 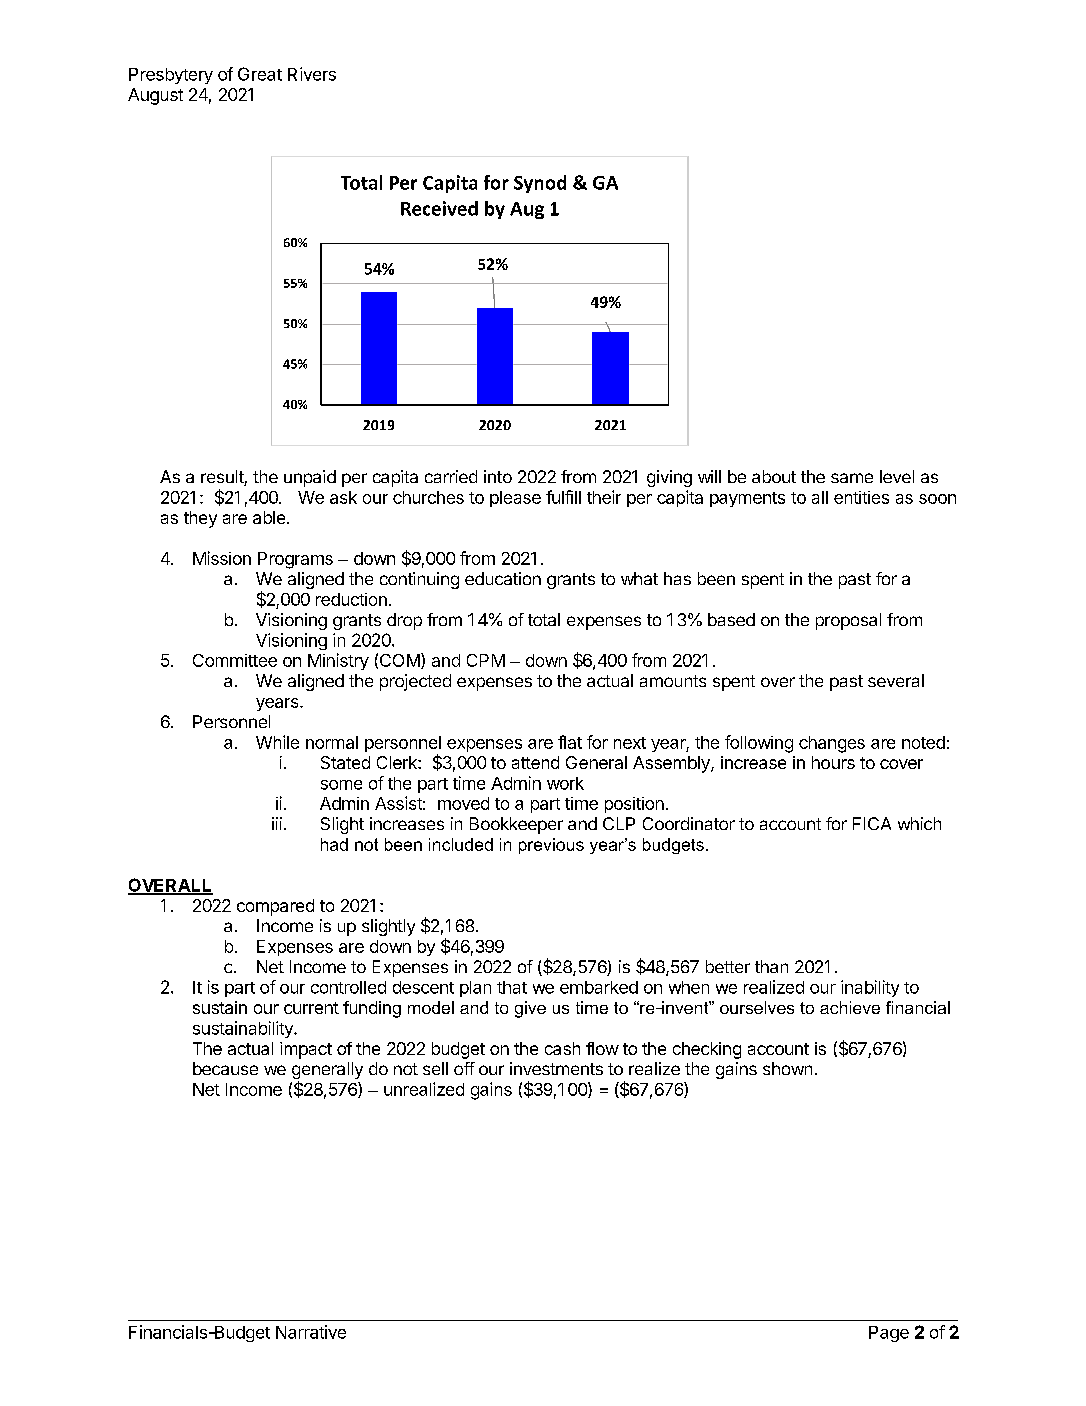 What do you see at coordinates (556, 1068) in the document?
I see `investments` at bounding box center [556, 1068].
